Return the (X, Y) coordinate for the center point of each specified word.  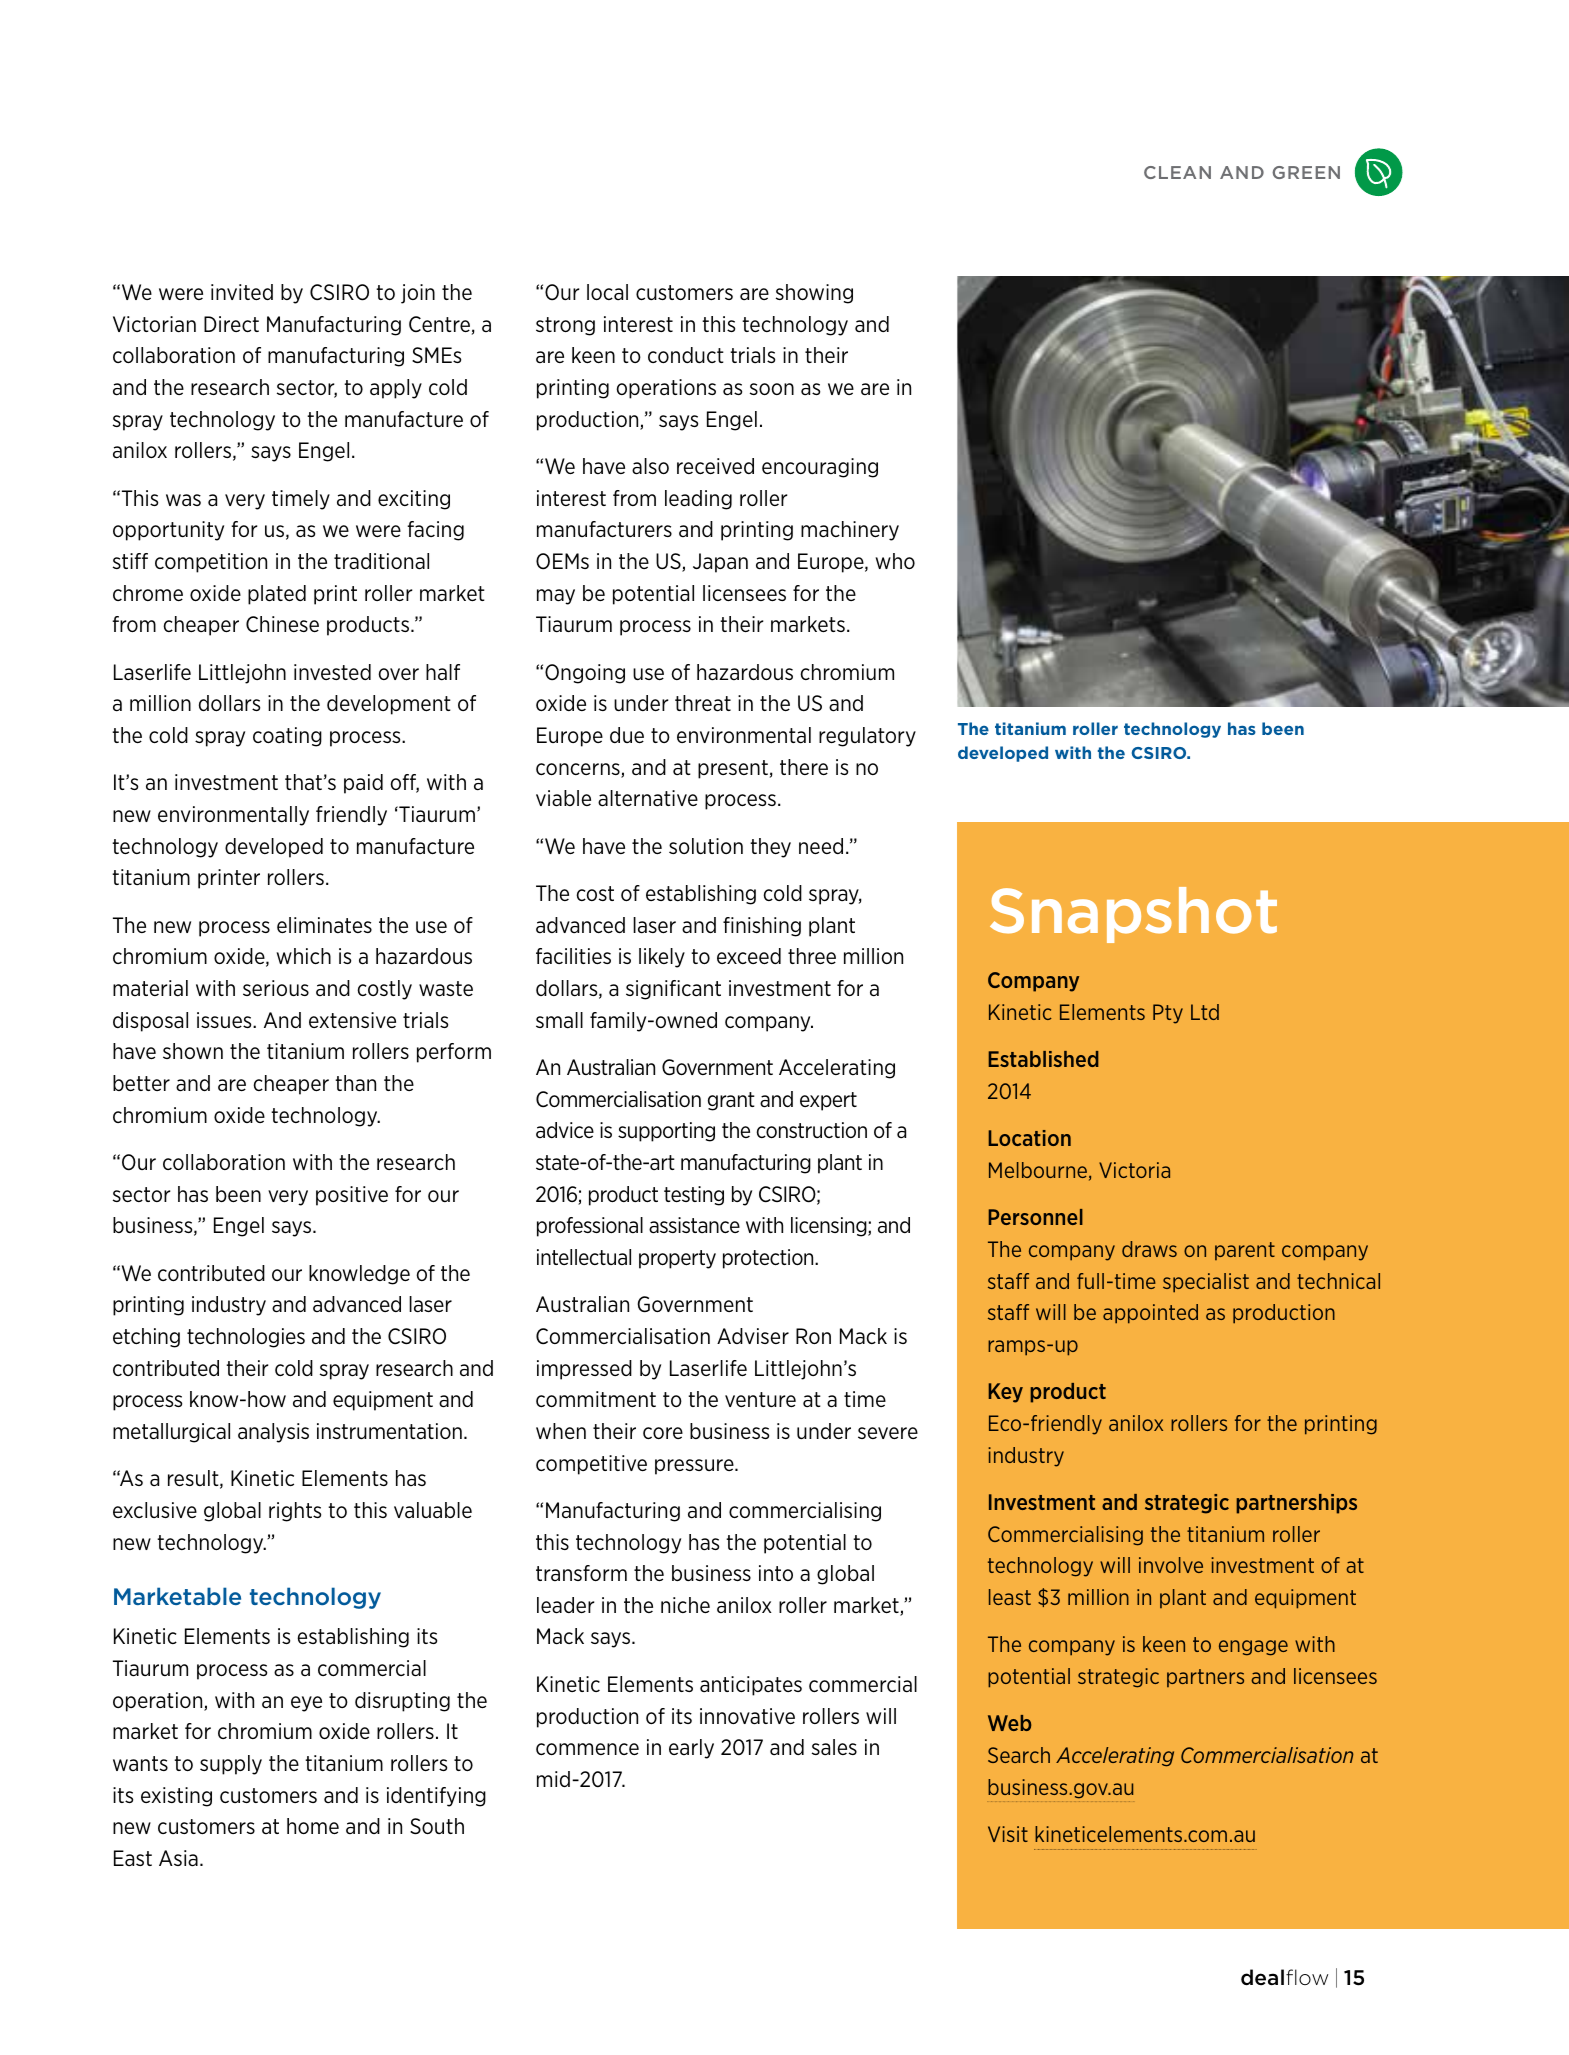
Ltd (1205, 1012)
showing (814, 294)
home (313, 1826)
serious (276, 988)
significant (673, 990)
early (691, 1749)
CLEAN (1177, 172)
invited (242, 292)
